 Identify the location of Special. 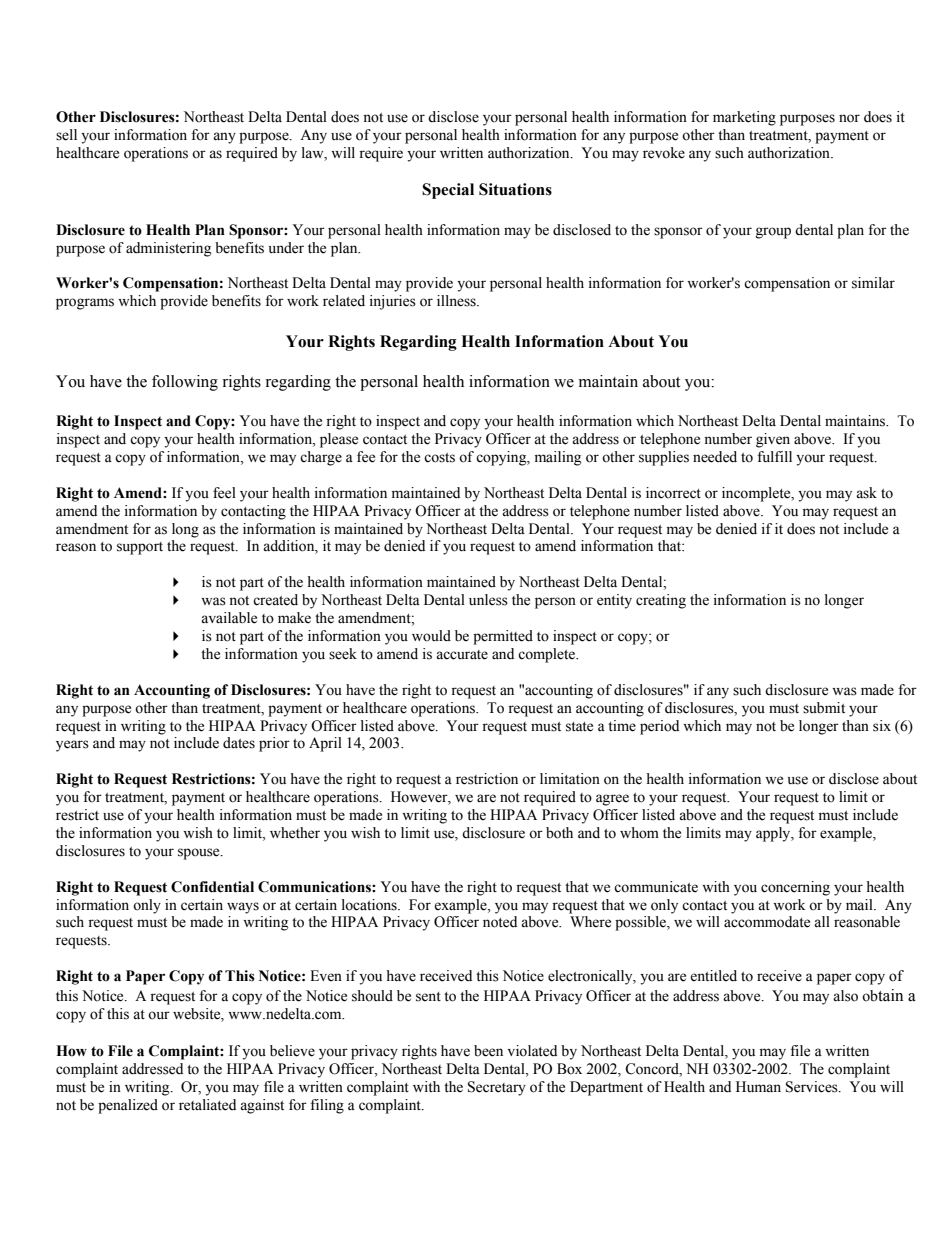
(448, 191).
